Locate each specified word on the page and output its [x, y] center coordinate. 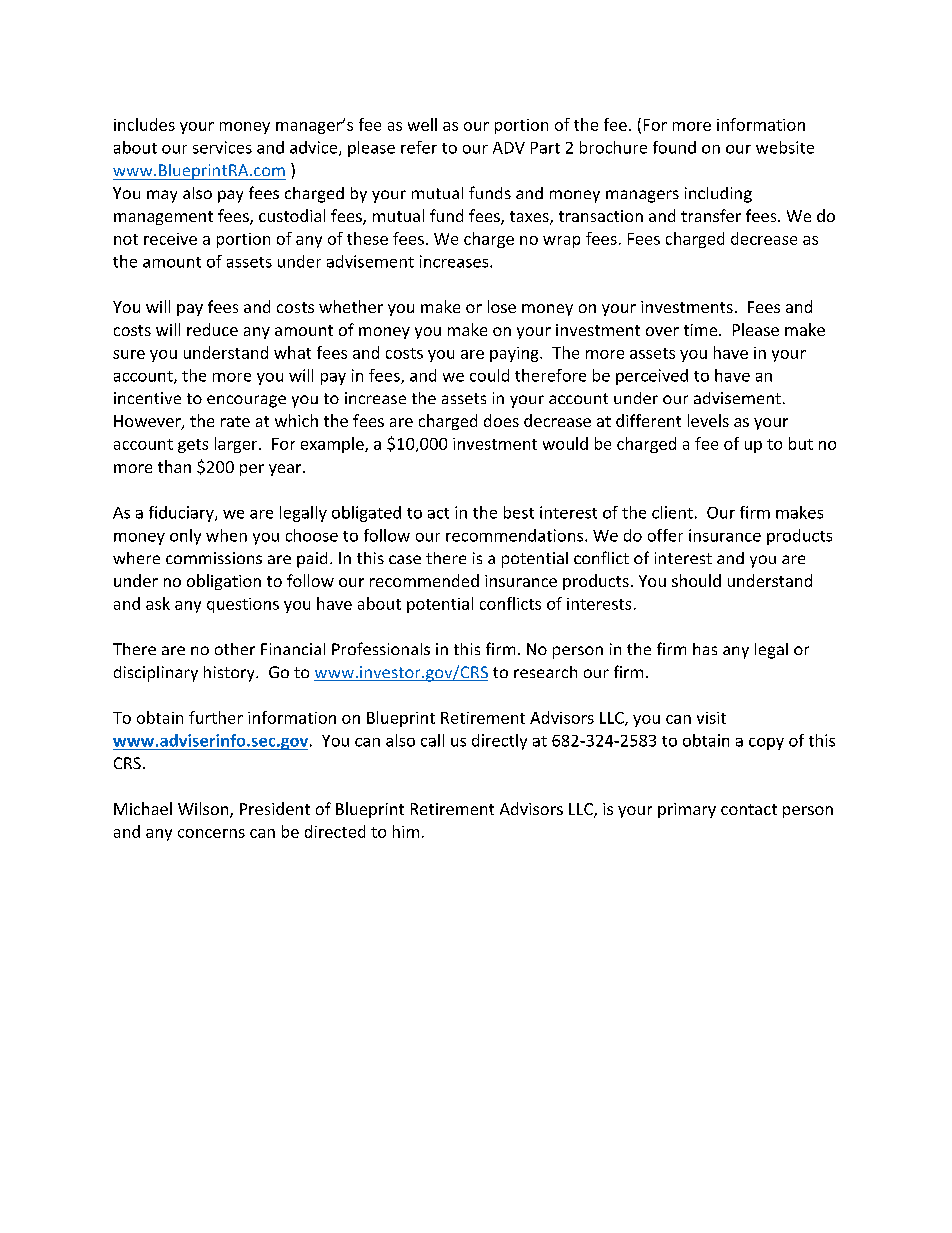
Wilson [204, 810]
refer [419, 147]
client [672, 512]
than [174, 466]
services [222, 147]
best [519, 512]
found [674, 147]
